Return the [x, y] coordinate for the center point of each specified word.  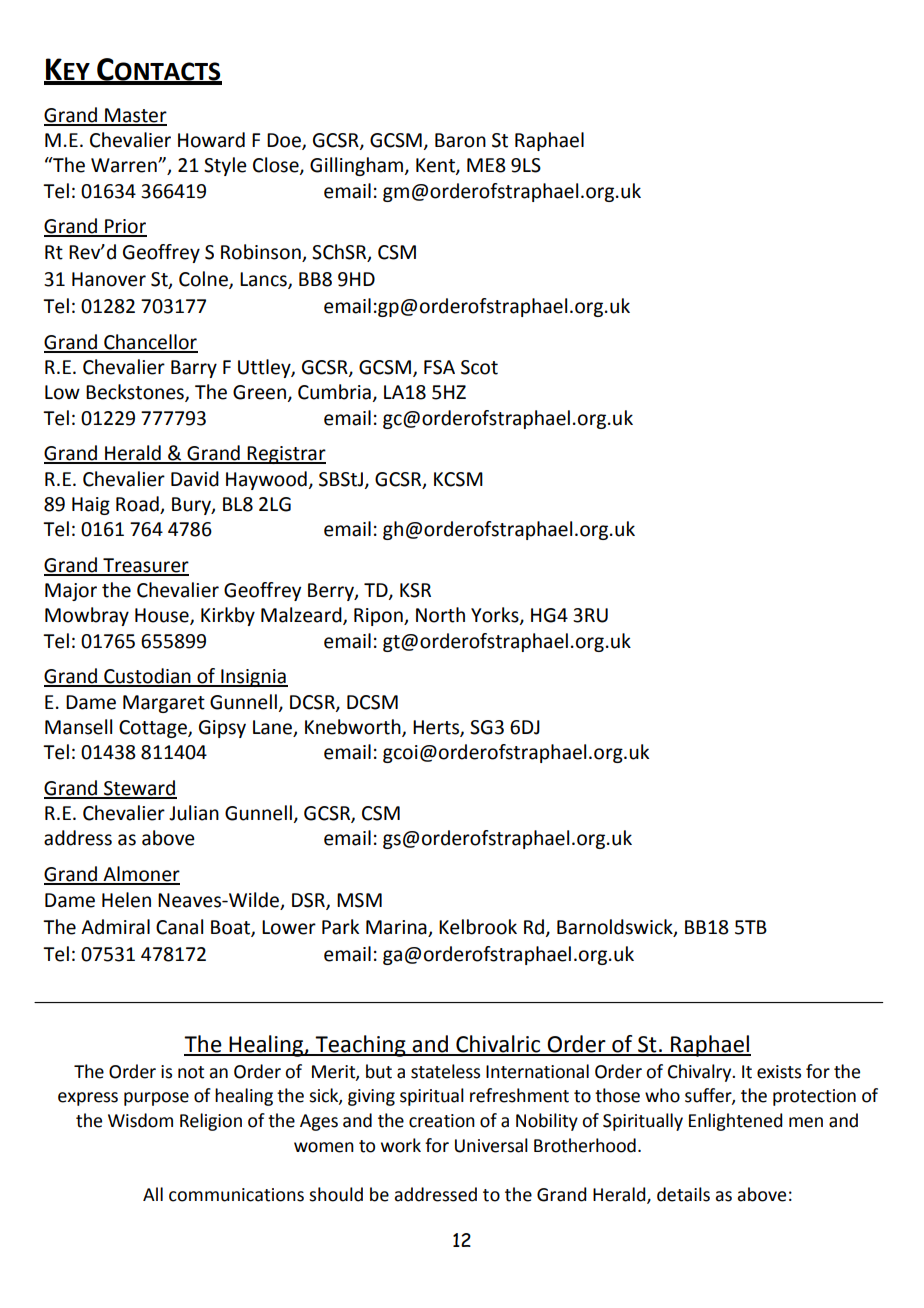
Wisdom [140, 1120]
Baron [460, 140]
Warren [125, 165]
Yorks [496, 616]
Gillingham [358, 166]
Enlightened [736, 1122]
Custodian [147, 677]
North [440, 615]
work [401, 1145]
